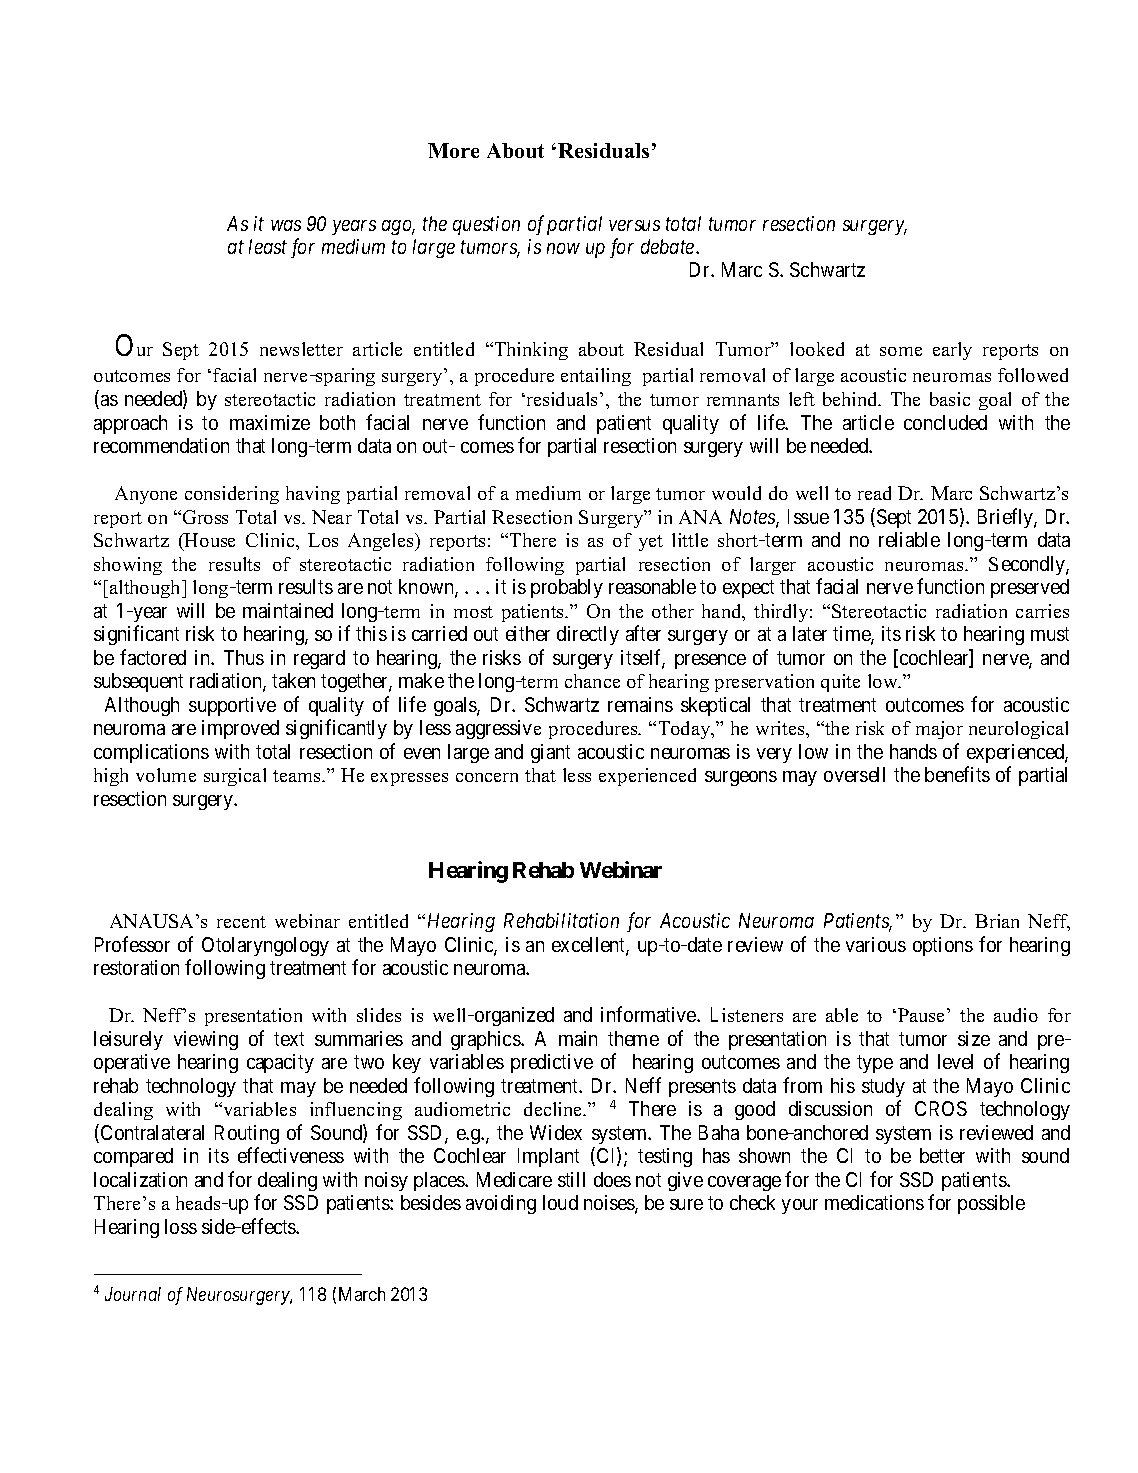  I want to click on giant, so click(550, 753).
